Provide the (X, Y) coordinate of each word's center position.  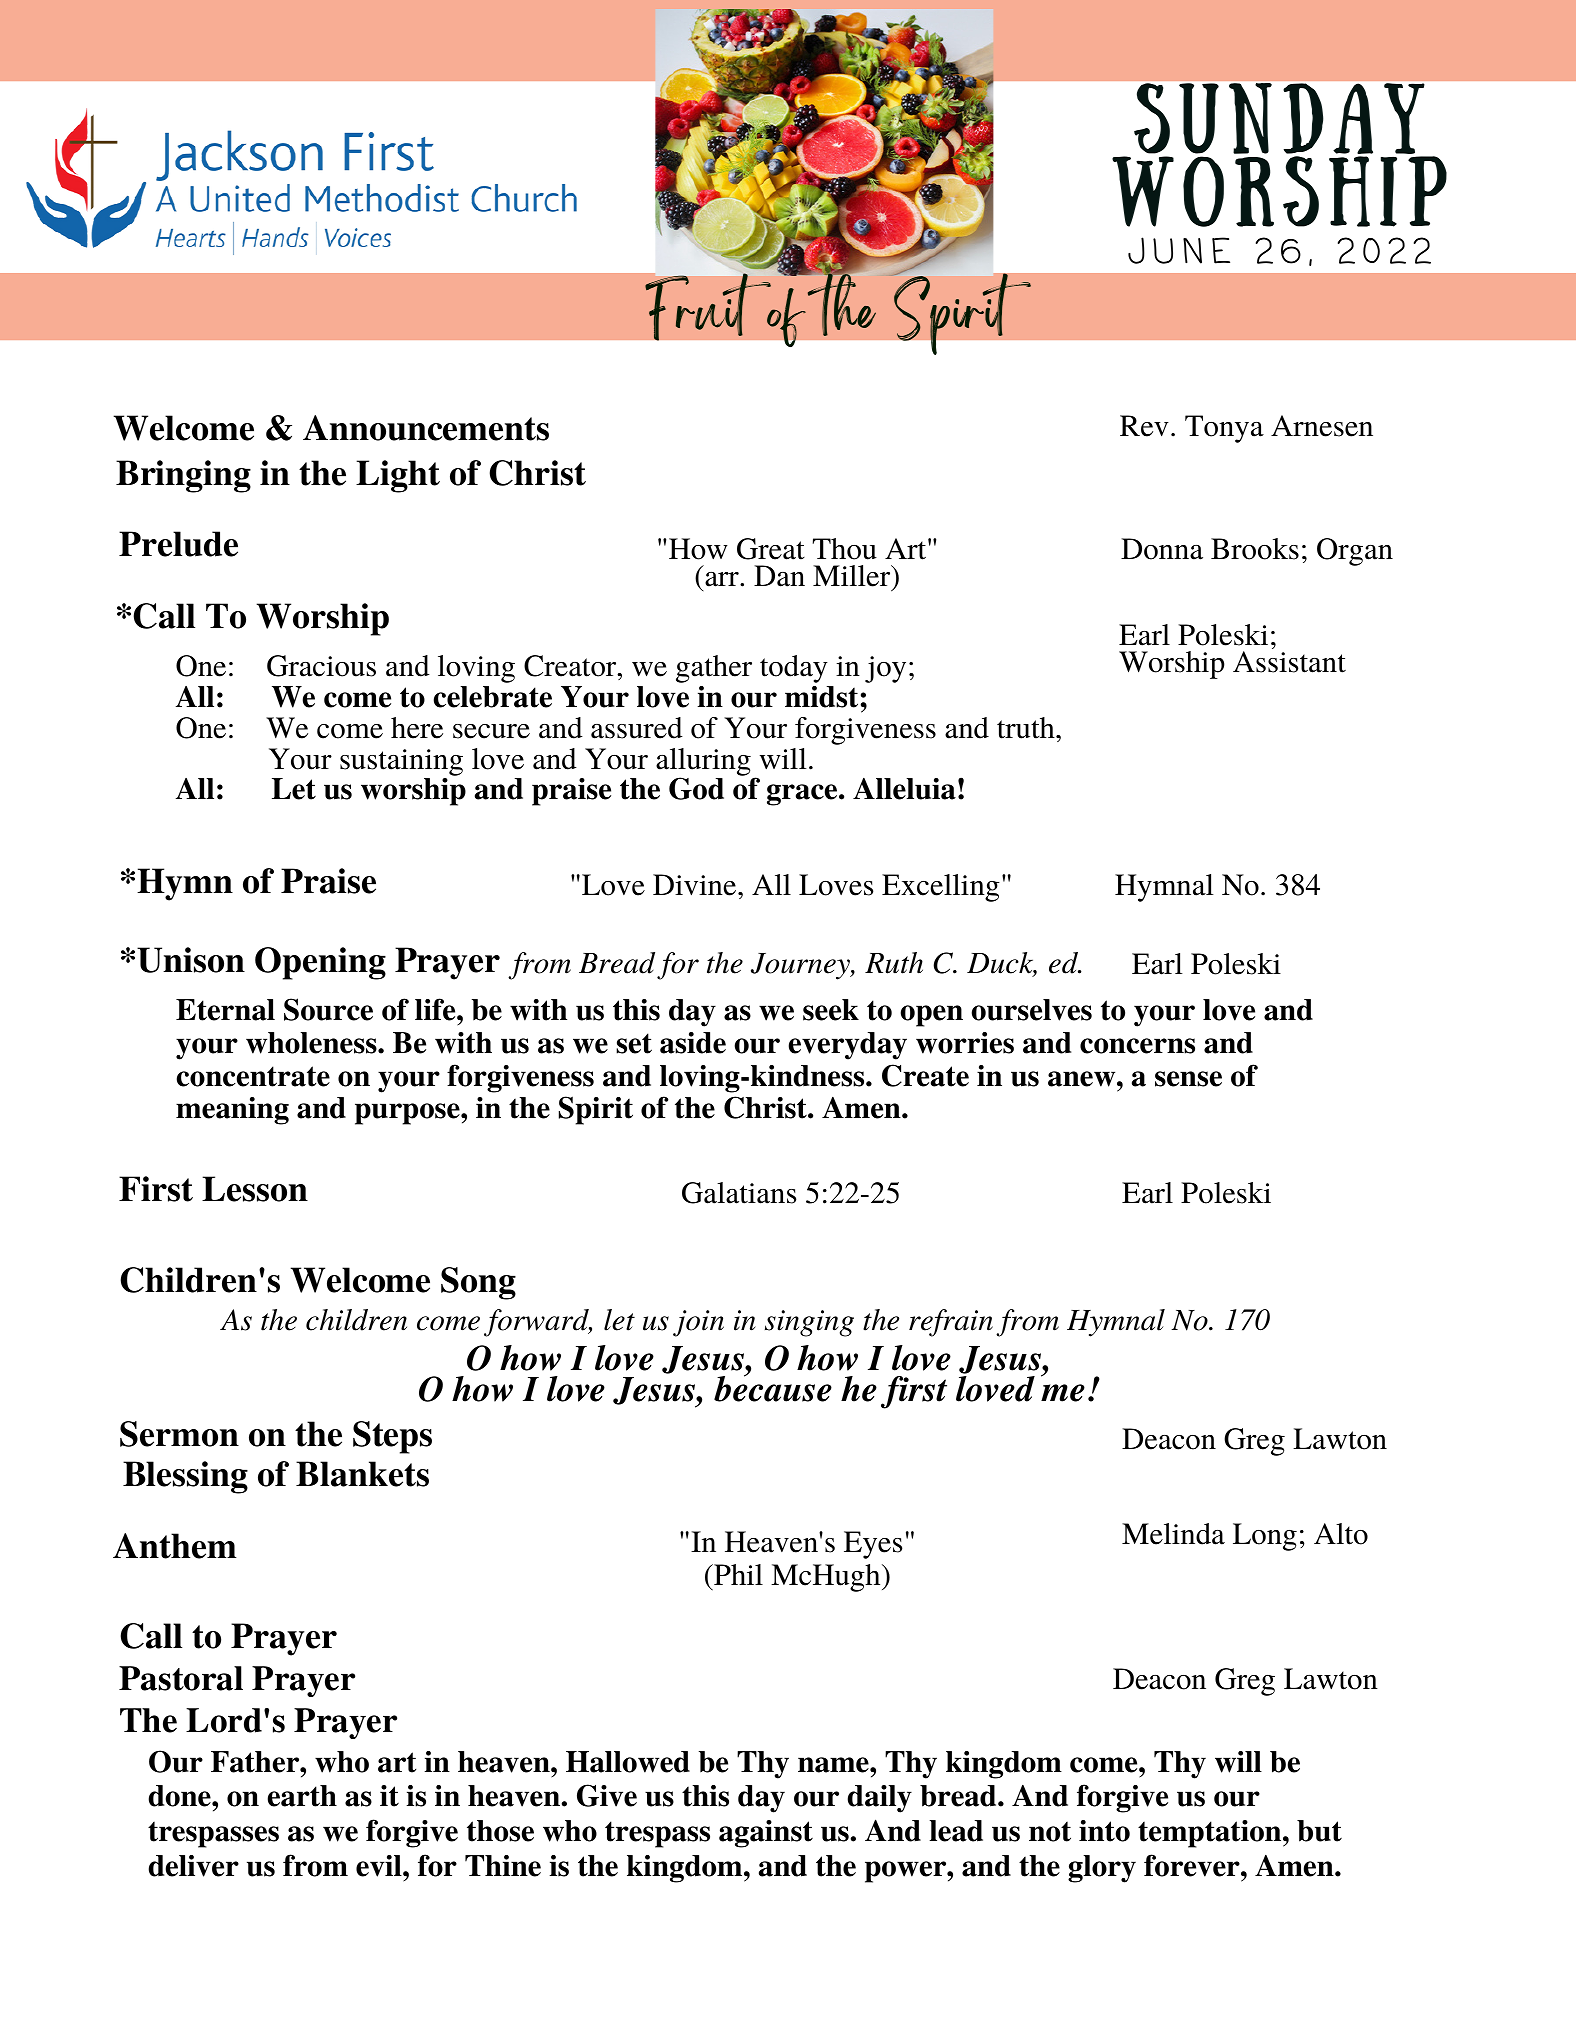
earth (302, 1796)
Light (398, 476)
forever (1193, 1865)
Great (771, 549)
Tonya (1224, 429)
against (766, 1834)
